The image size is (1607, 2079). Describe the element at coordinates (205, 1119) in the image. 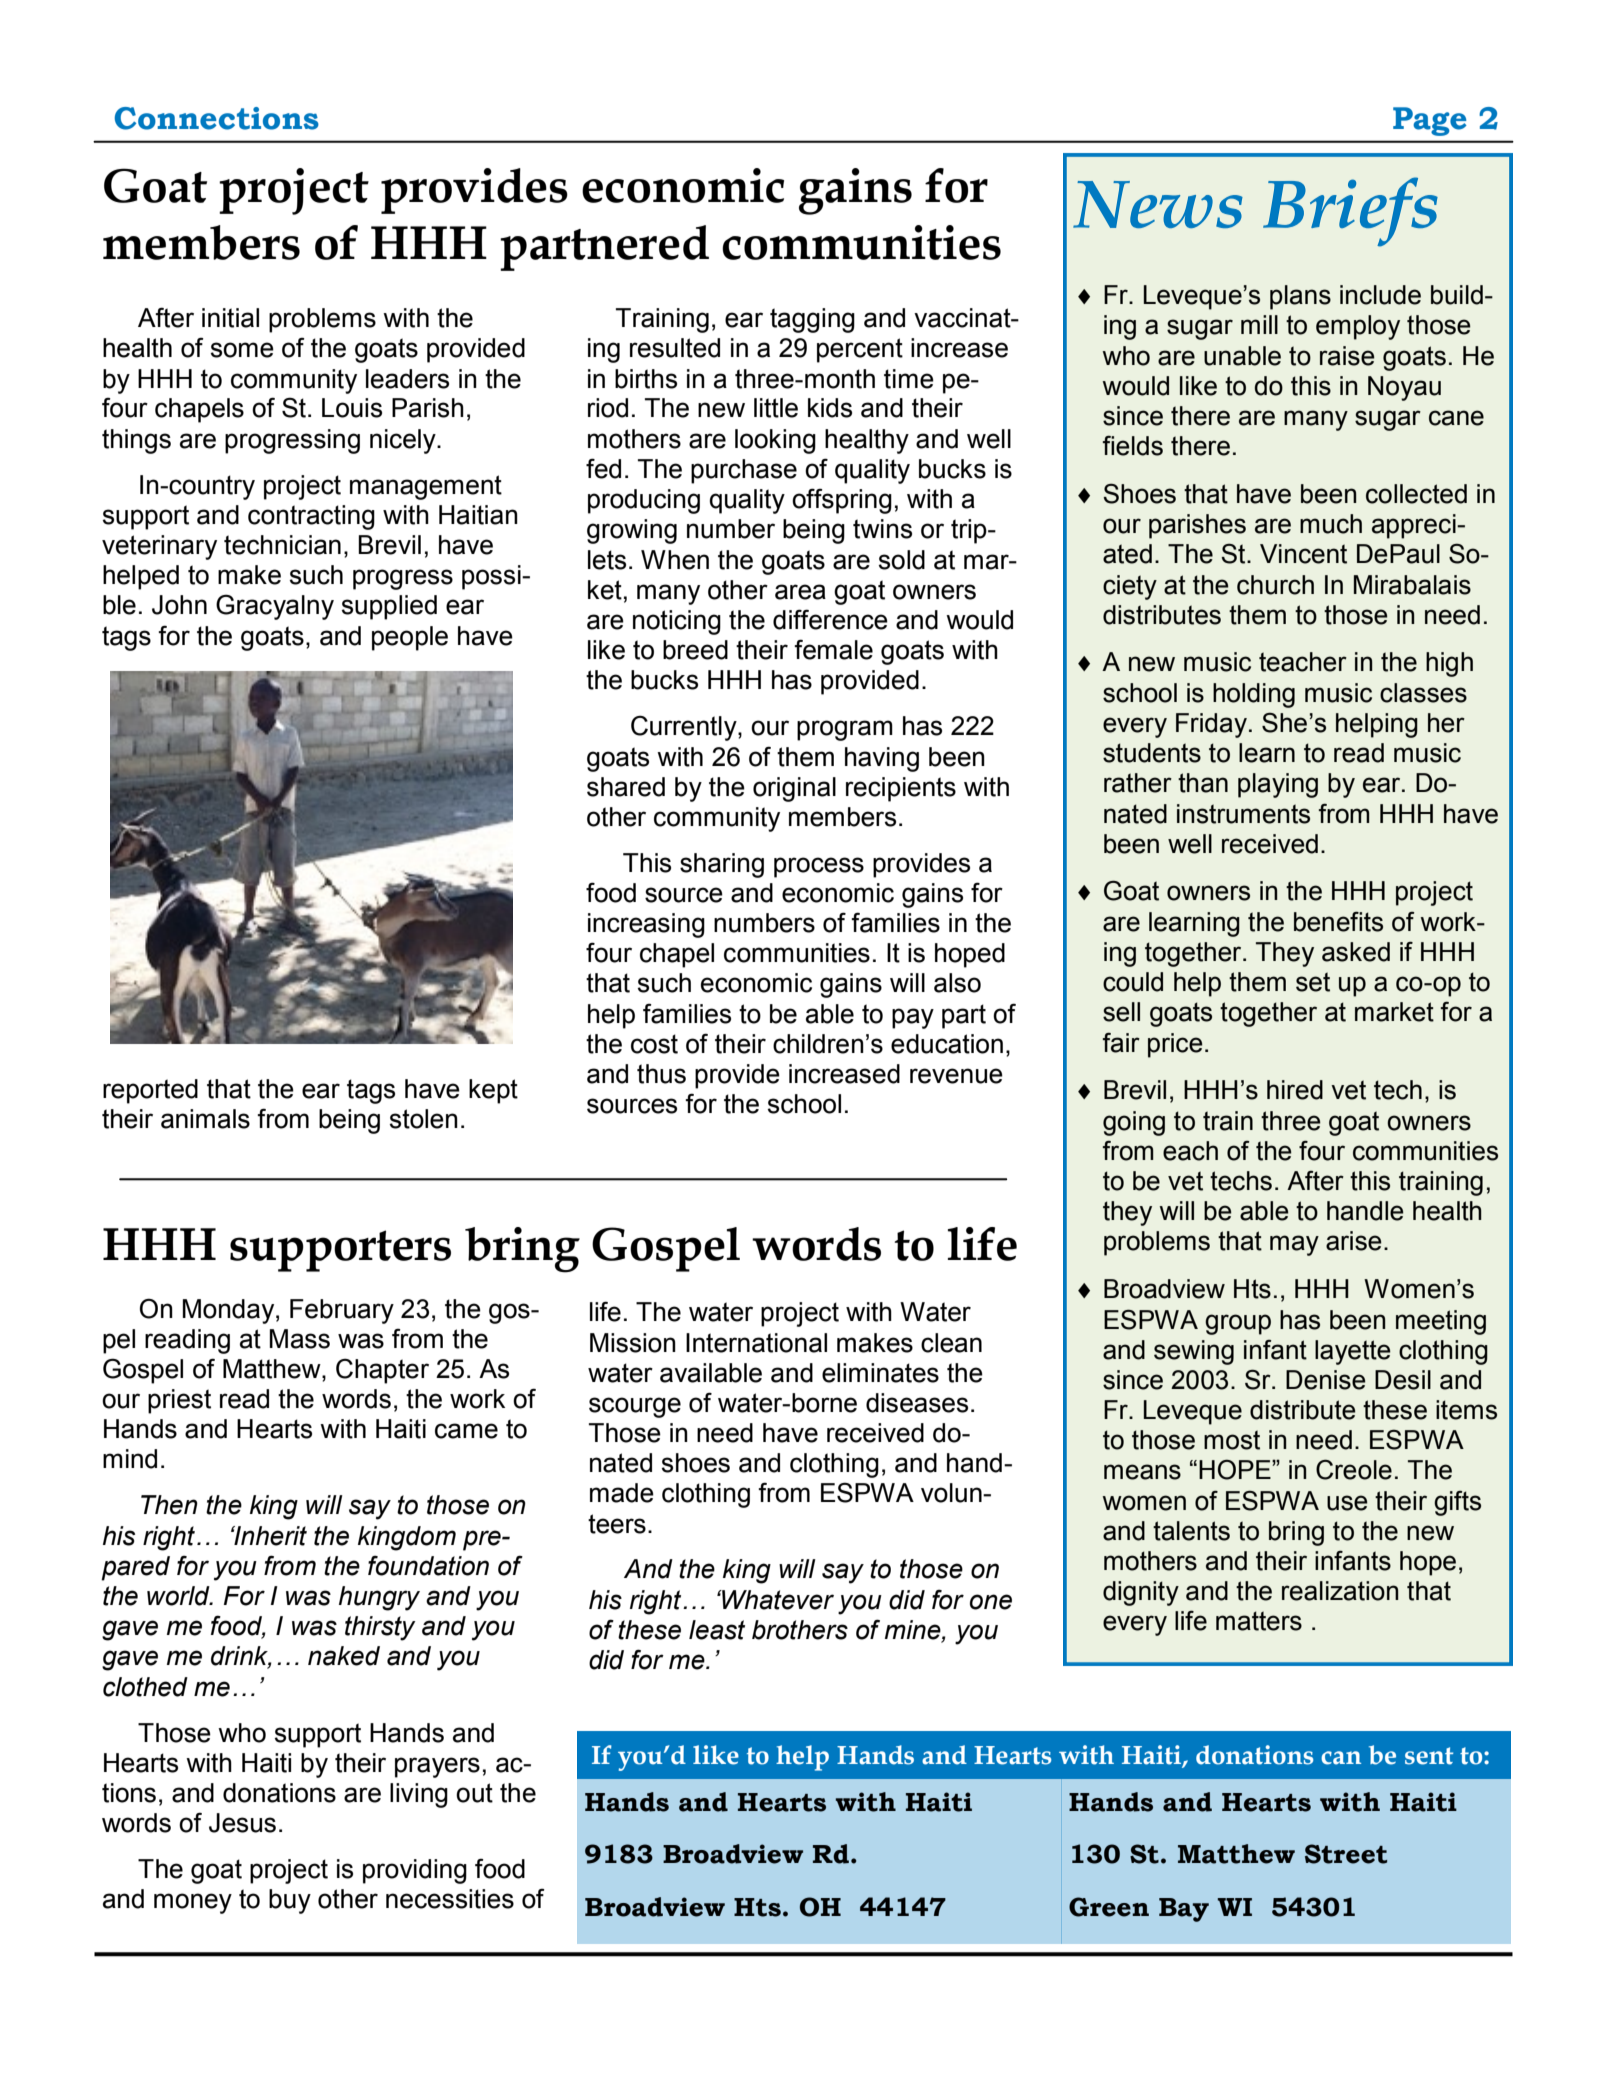

I see `animals` at that location.
